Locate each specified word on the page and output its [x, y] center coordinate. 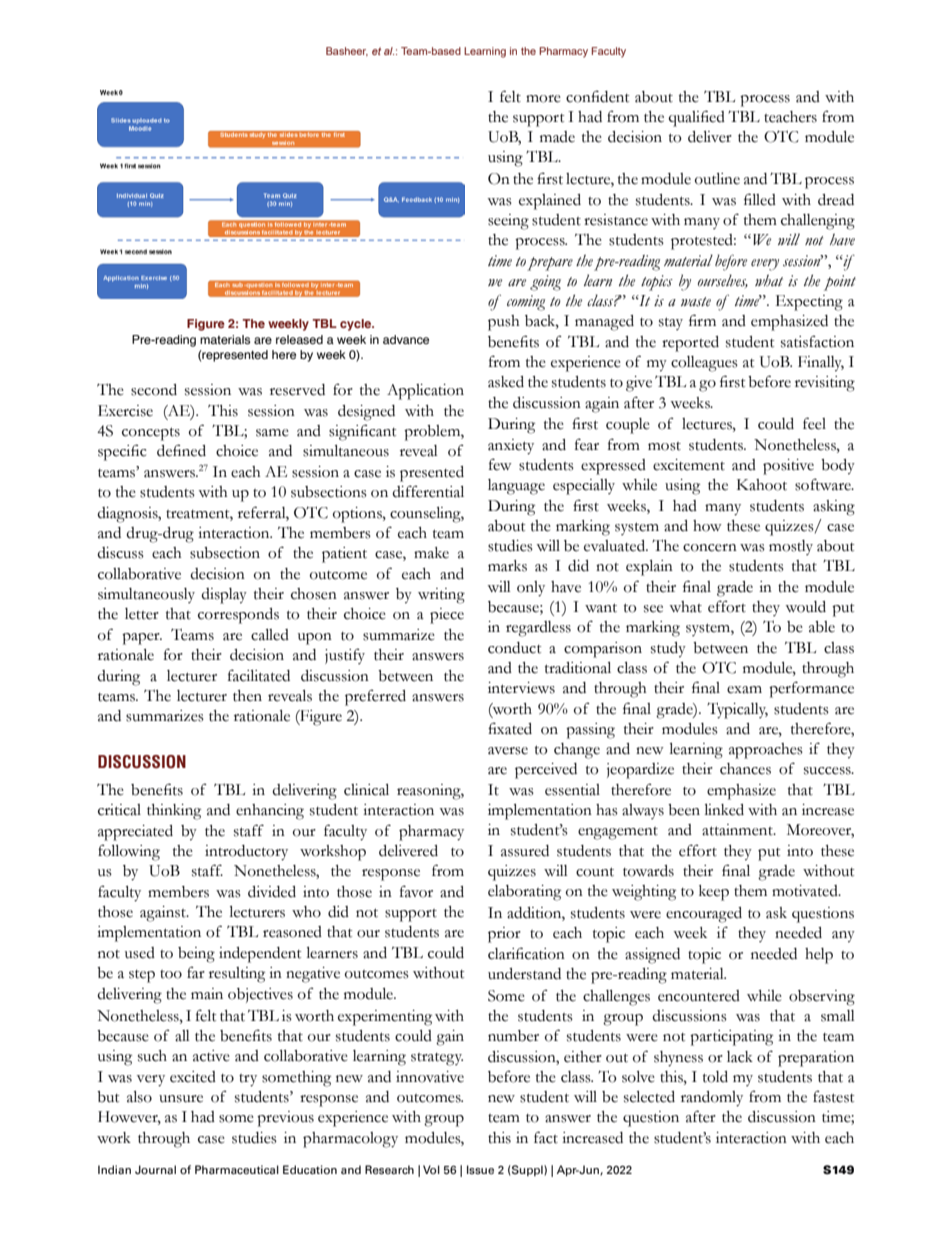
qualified [697, 118]
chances [745, 769]
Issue [480, 1169]
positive [788, 467]
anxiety [511, 447]
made [557, 137]
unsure [181, 1099]
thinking [174, 812]
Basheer [347, 52]
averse [508, 751]
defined [181, 450]
